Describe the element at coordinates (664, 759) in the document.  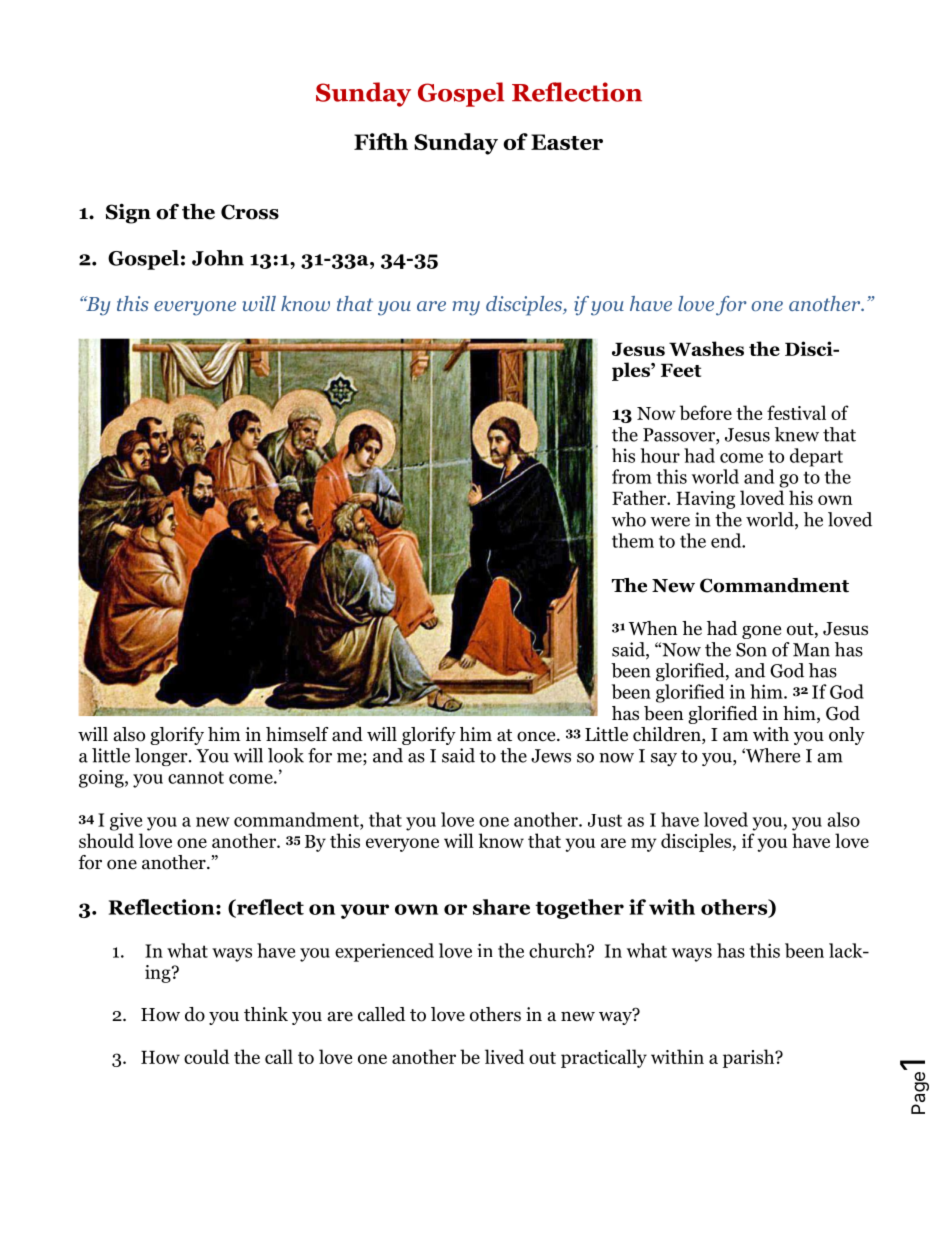
I see `say` at that location.
